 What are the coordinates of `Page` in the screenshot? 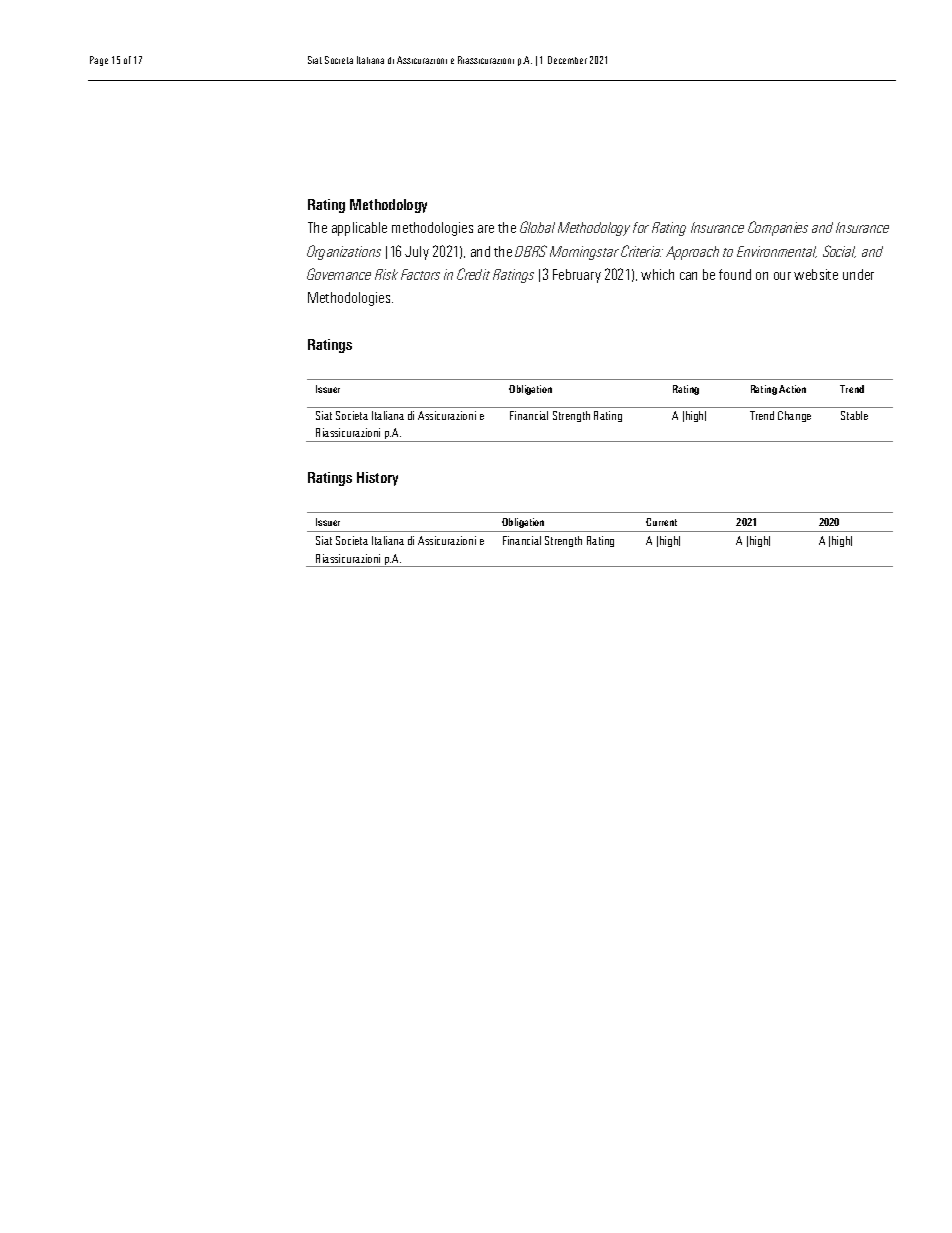 It's located at (99, 61).
